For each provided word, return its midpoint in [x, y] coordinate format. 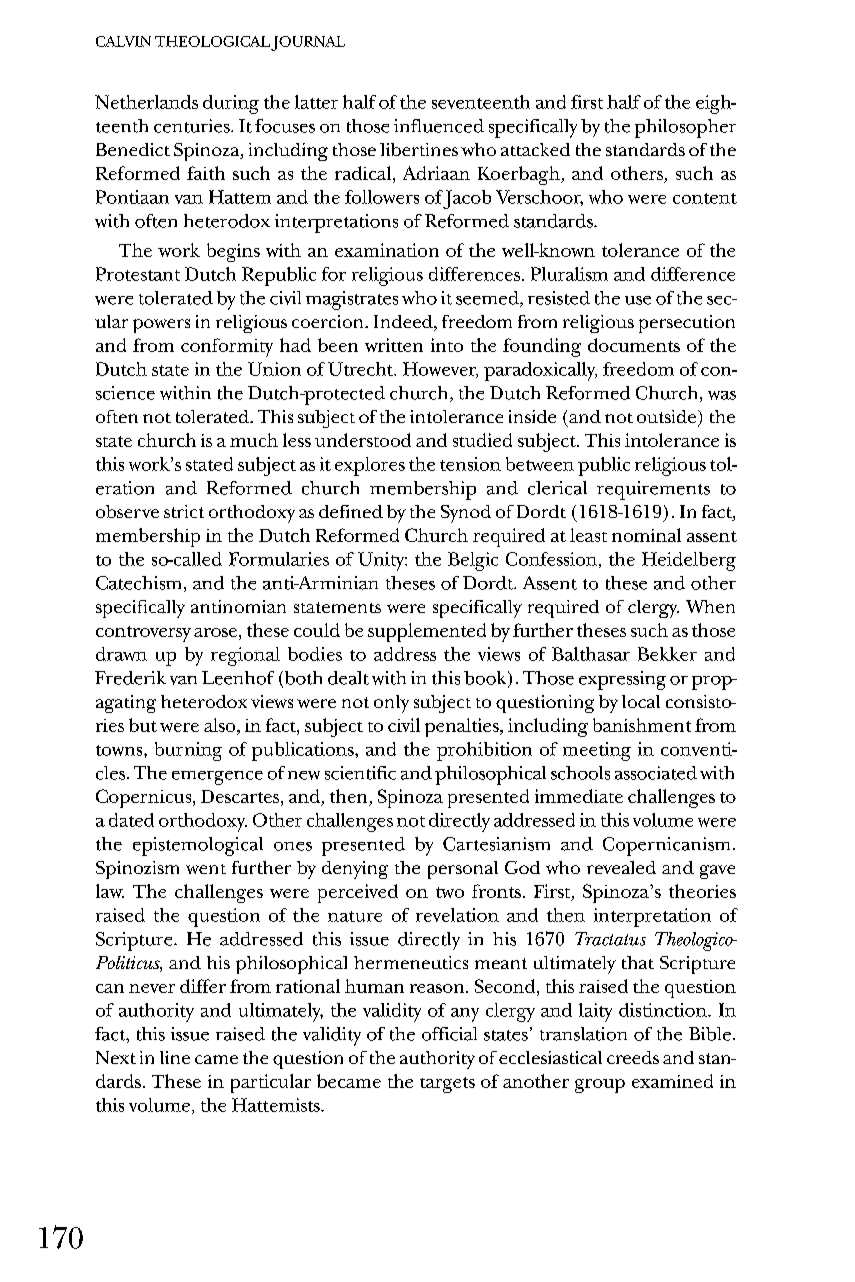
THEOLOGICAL [212, 41]
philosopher [685, 128]
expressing [622, 680]
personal [463, 870]
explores [370, 466]
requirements [653, 490]
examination [387, 250]
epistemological [198, 846]
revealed [621, 867]
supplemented [427, 632]
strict [184, 511]
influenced [439, 126]
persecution [687, 324]
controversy [143, 634]
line [175, 1057]
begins [233, 252]
